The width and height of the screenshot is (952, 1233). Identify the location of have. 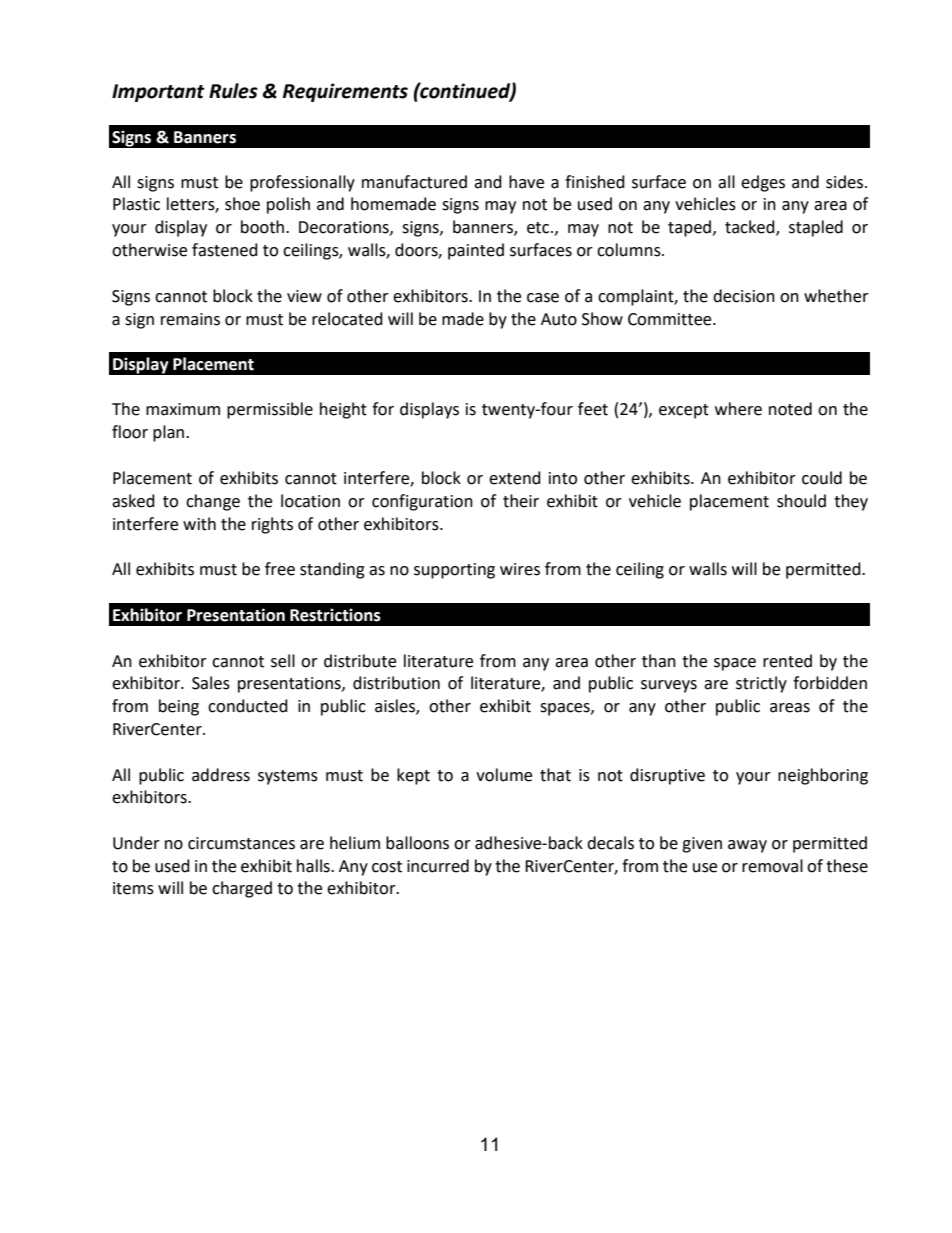
(526, 182).
